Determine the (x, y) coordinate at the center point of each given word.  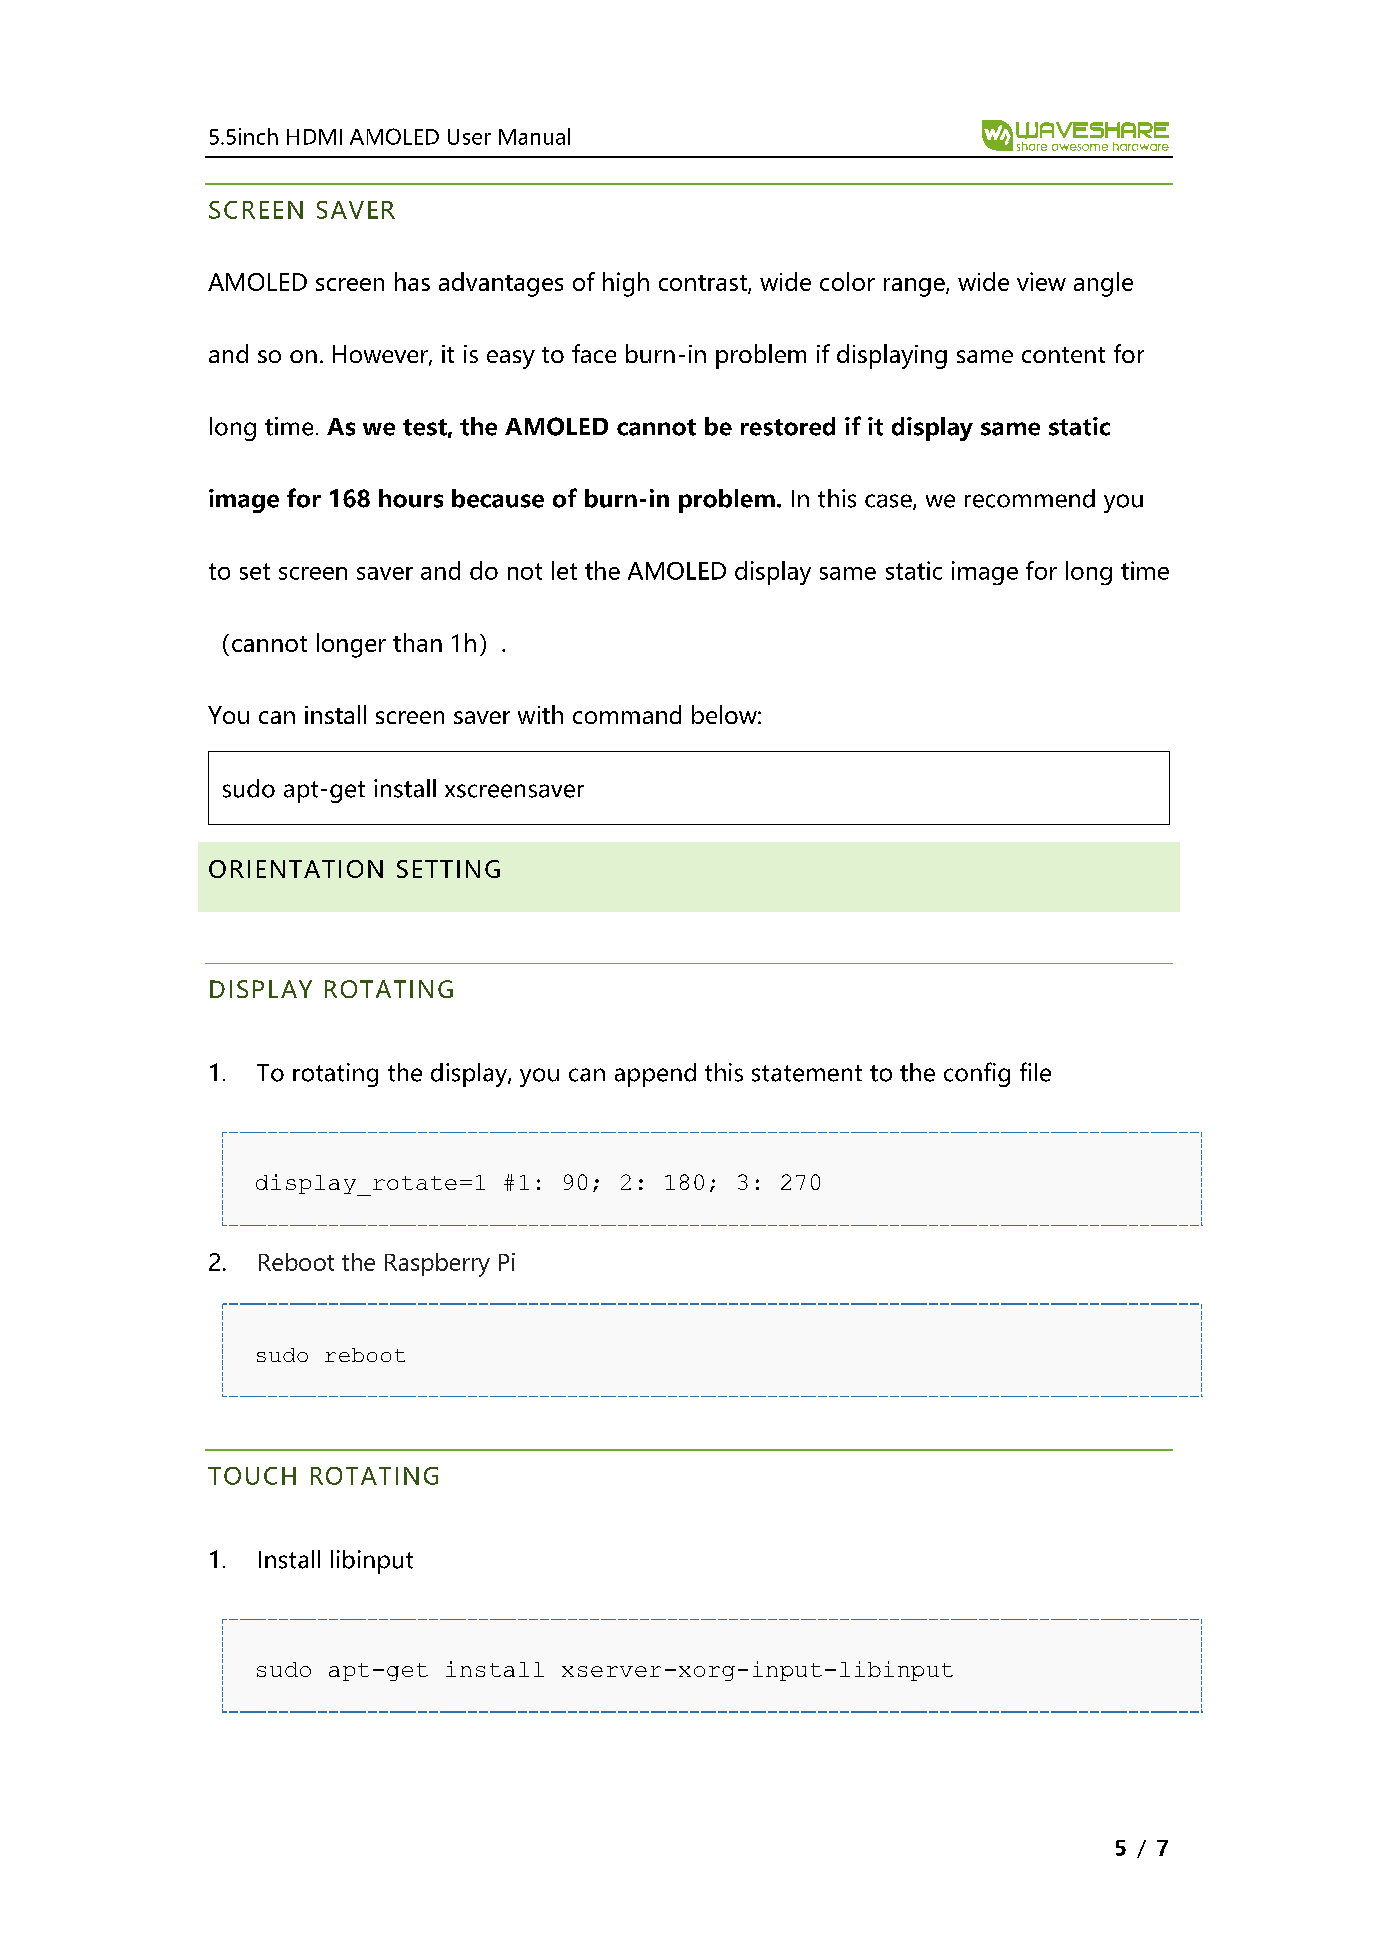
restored (788, 426)
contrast (704, 284)
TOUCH (252, 1476)
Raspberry (437, 1265)
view (1041, 281)
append (655, 1075)
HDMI (314, 137)
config (977, 1074)
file (1035, 1072)
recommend (1030, 498)
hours (411, 498)
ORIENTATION (296, 869)
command (627, 714)
